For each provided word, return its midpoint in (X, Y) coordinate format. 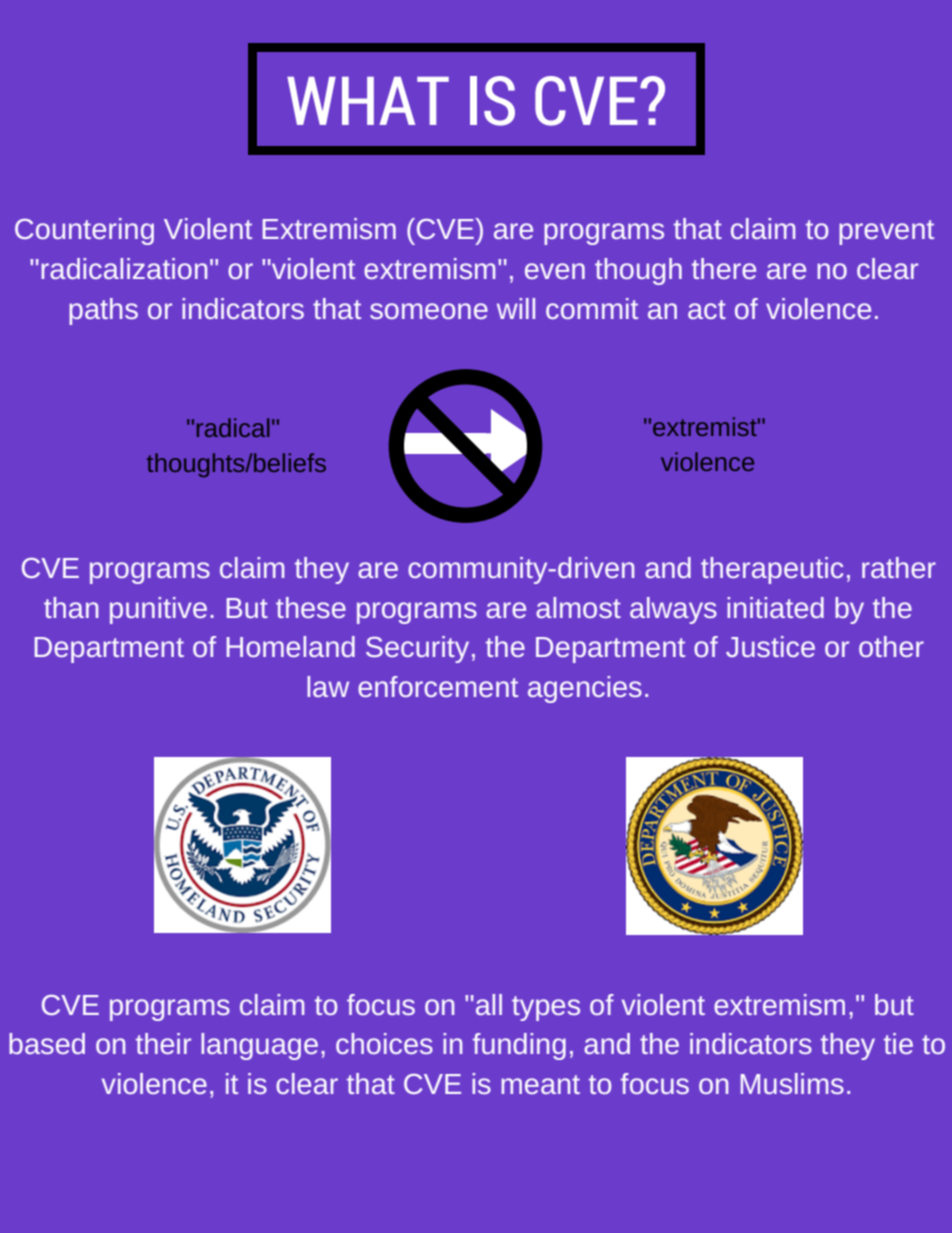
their (163, 1043)
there (724, 268)
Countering (84, 231)
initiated (775, 607)
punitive (158, 610)
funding (519, 1046)
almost (578, 607)
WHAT (368, 101)
